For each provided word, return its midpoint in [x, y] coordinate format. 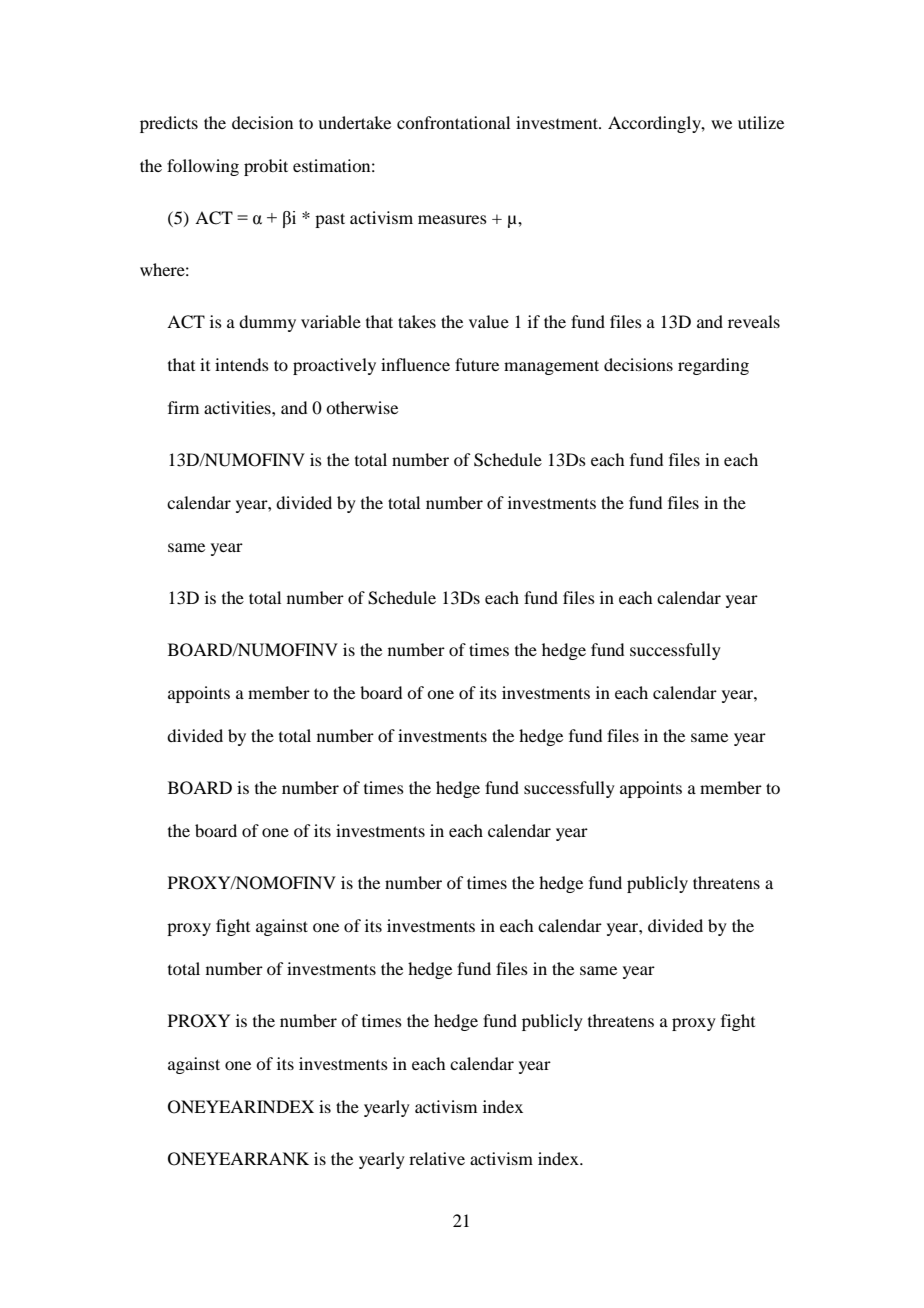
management [551, 367]
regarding [713, 366]
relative [437, 1158]
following [203, 167]
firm [183, 407]
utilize [761, 122]
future [477, 364]
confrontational [453, 122]
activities [238, 407]
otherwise [362, 407]
